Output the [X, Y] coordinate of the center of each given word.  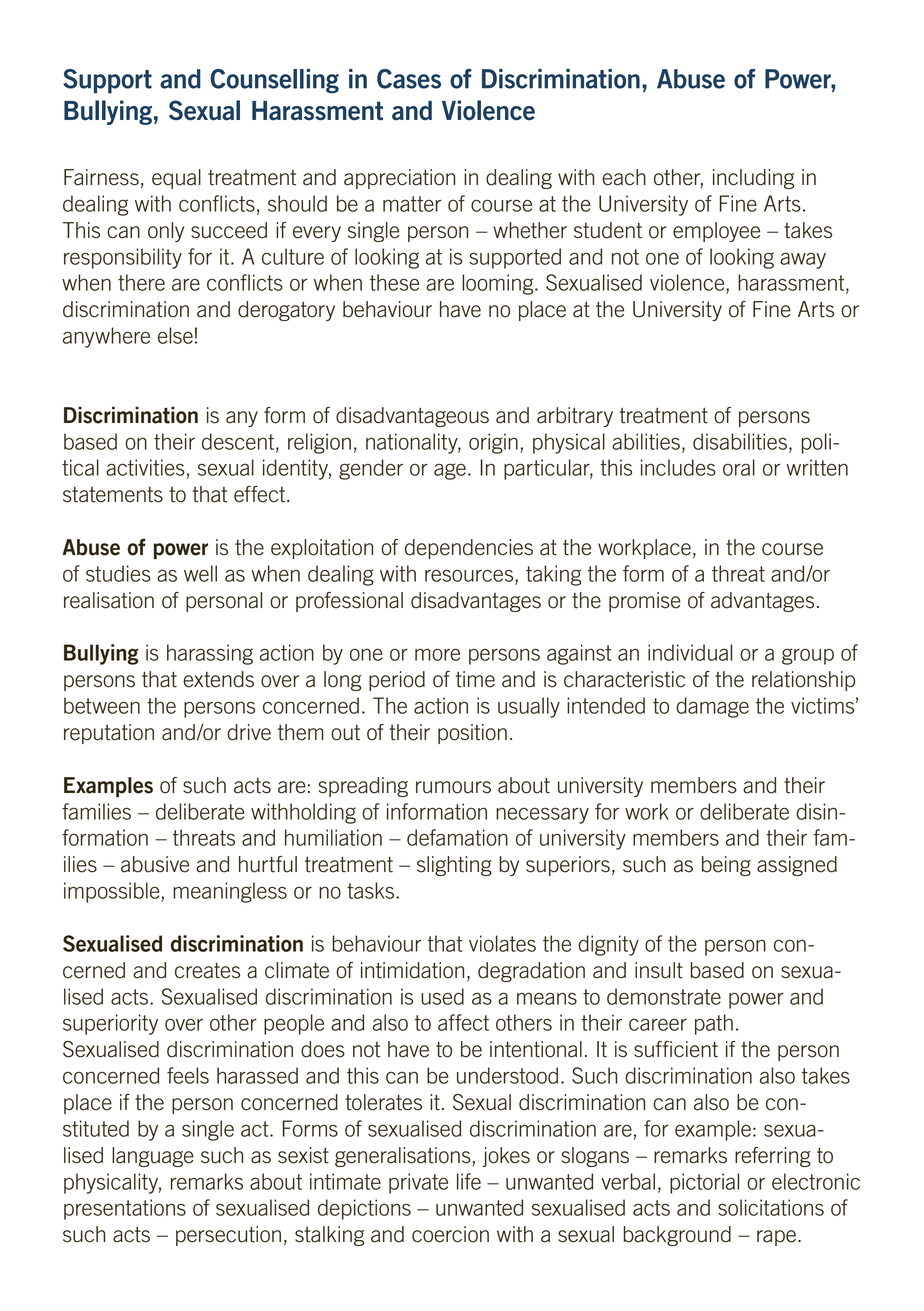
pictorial [704, 1183]
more [437, 654]
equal [176, 179]
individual [690, 652]
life [469, 1181]
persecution [228, 1236]
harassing [210, 654]
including [753, 179]
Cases [409, 79]
